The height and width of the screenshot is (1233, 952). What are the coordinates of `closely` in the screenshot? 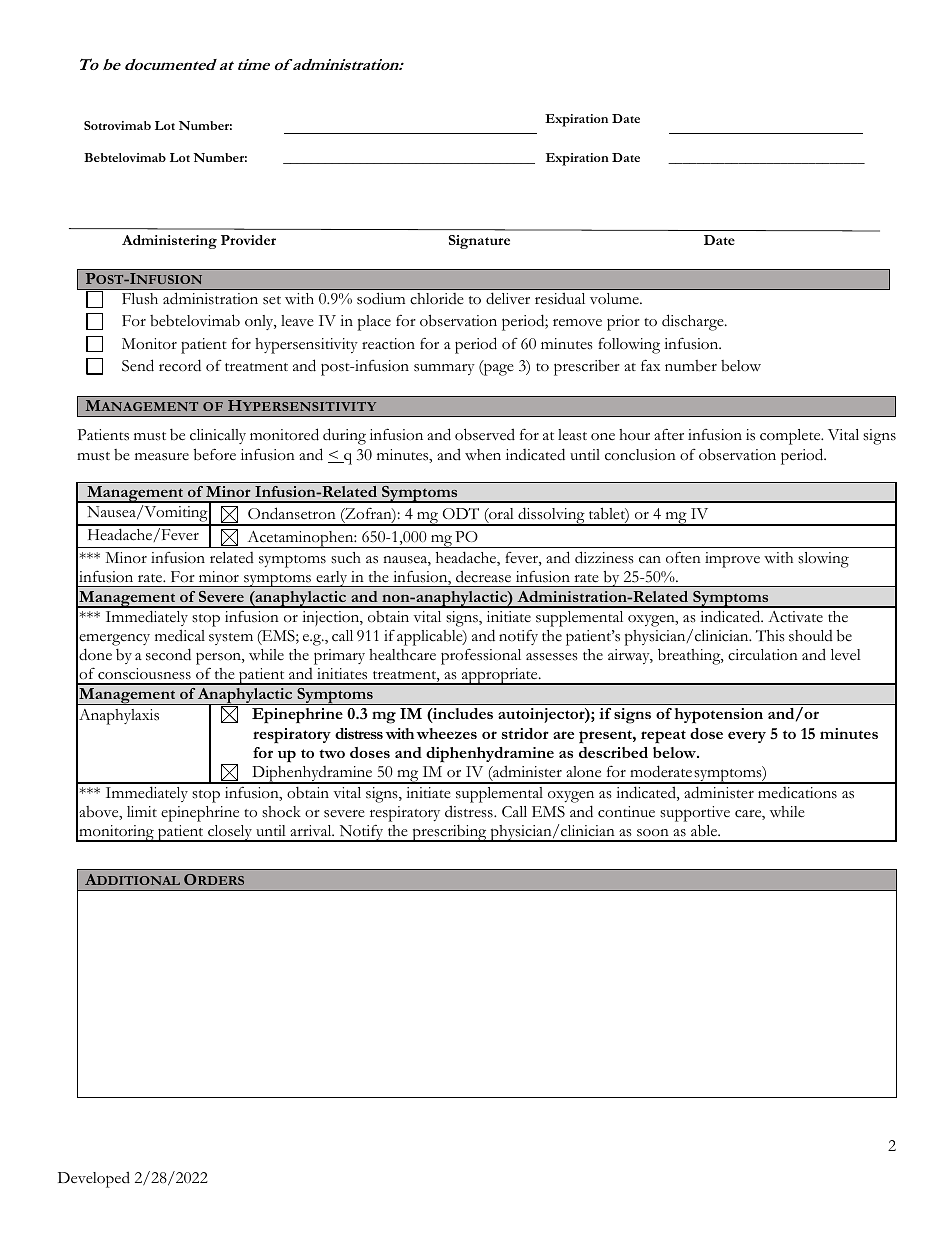 It's located at (230, 833).
